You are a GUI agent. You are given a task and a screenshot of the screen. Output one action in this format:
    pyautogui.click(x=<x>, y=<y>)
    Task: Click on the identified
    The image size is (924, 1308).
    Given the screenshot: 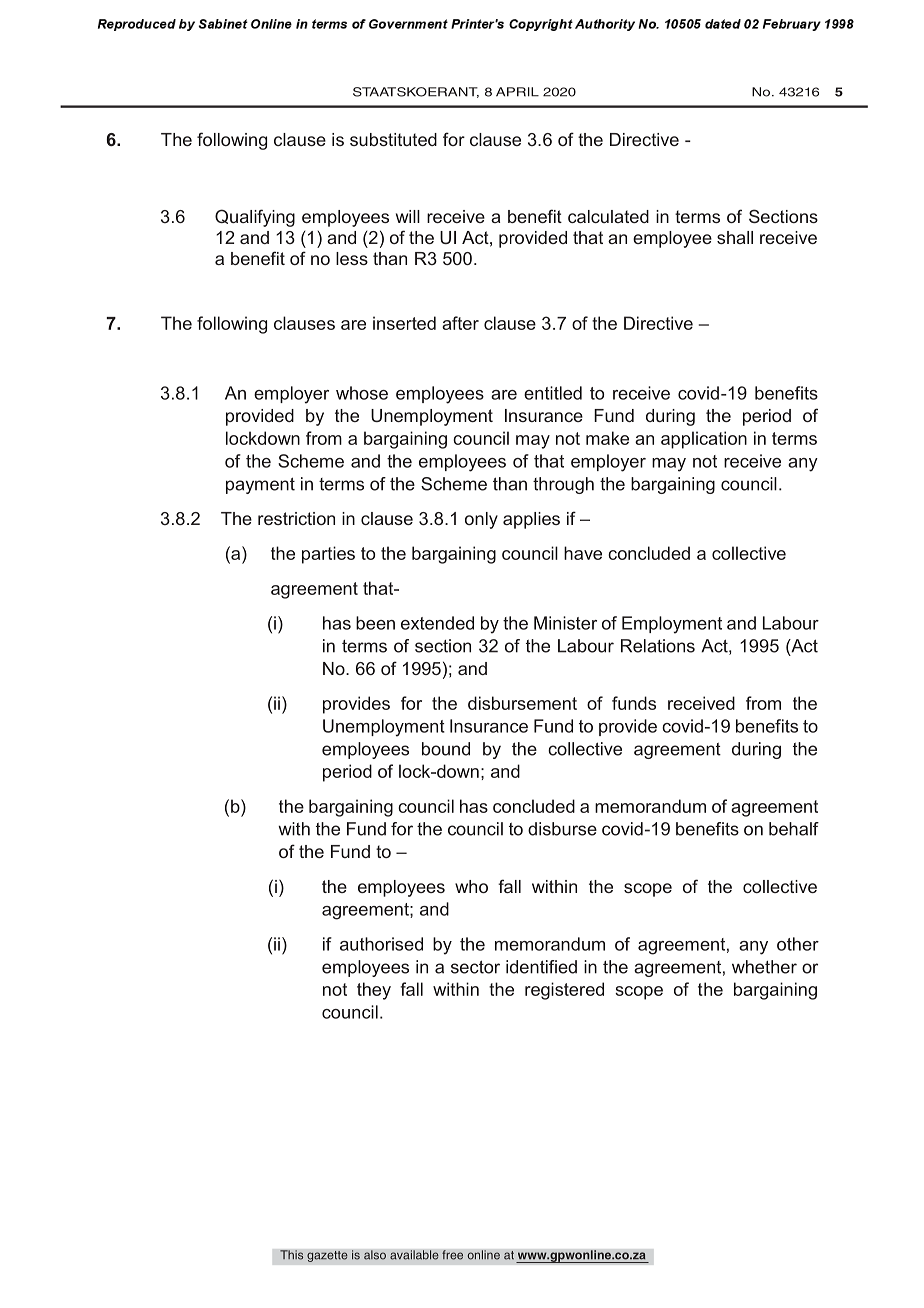 What is the action you would take?
    pyautogui.click(x=541, y=967)
